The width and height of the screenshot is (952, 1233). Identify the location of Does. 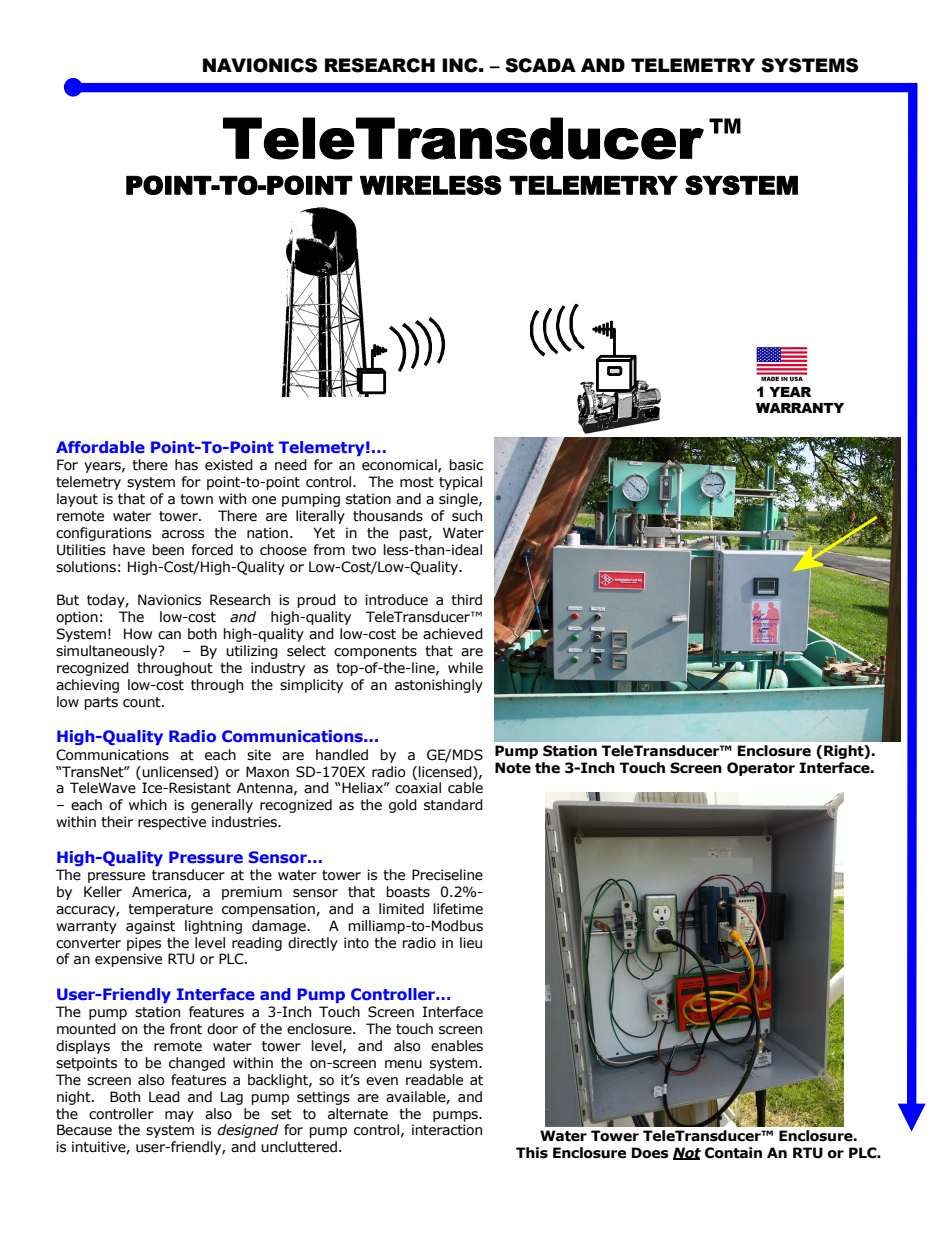
(650, 1153).
